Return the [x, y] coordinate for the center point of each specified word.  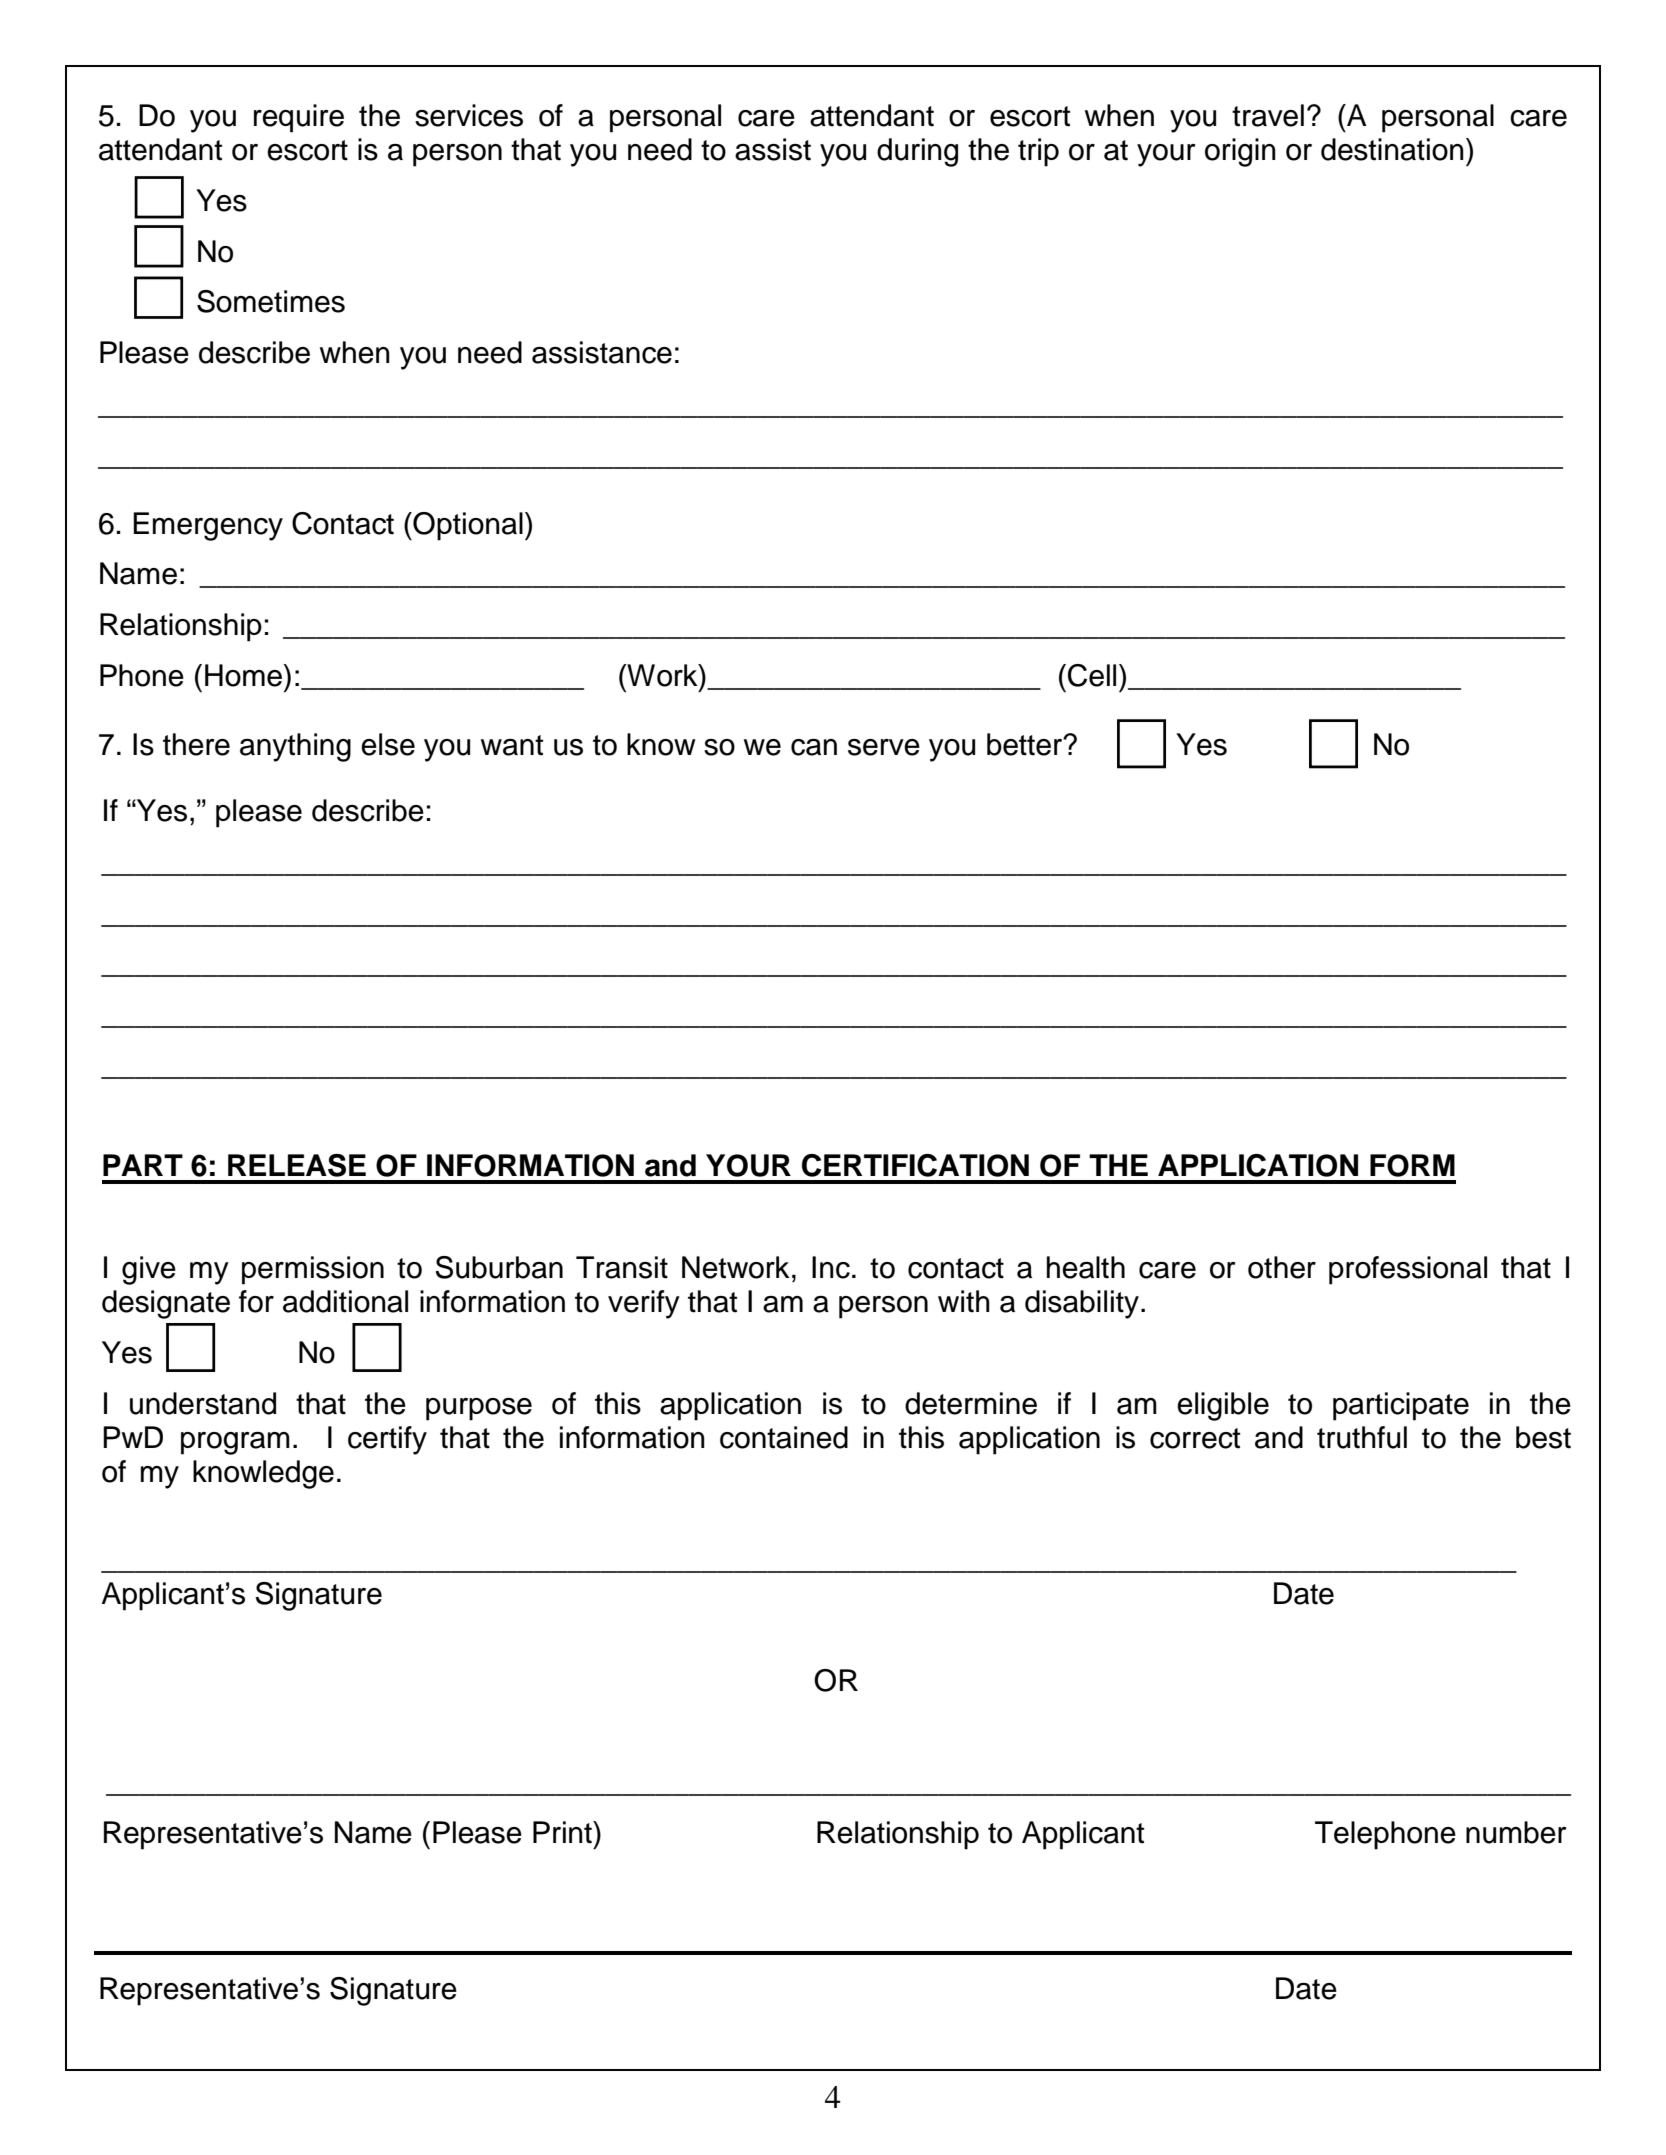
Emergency [208, 526]
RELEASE [297, 1165]
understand [203, 1403]
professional [1408, 1270]
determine [971, 1403]
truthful [1362, 1437]
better [1026, 744]
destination [1392, 149]
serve [884, 747]
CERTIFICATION [915, 1165]
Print [563, 1832]
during [917, 152]
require [299, 118]
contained [784, 1437]
